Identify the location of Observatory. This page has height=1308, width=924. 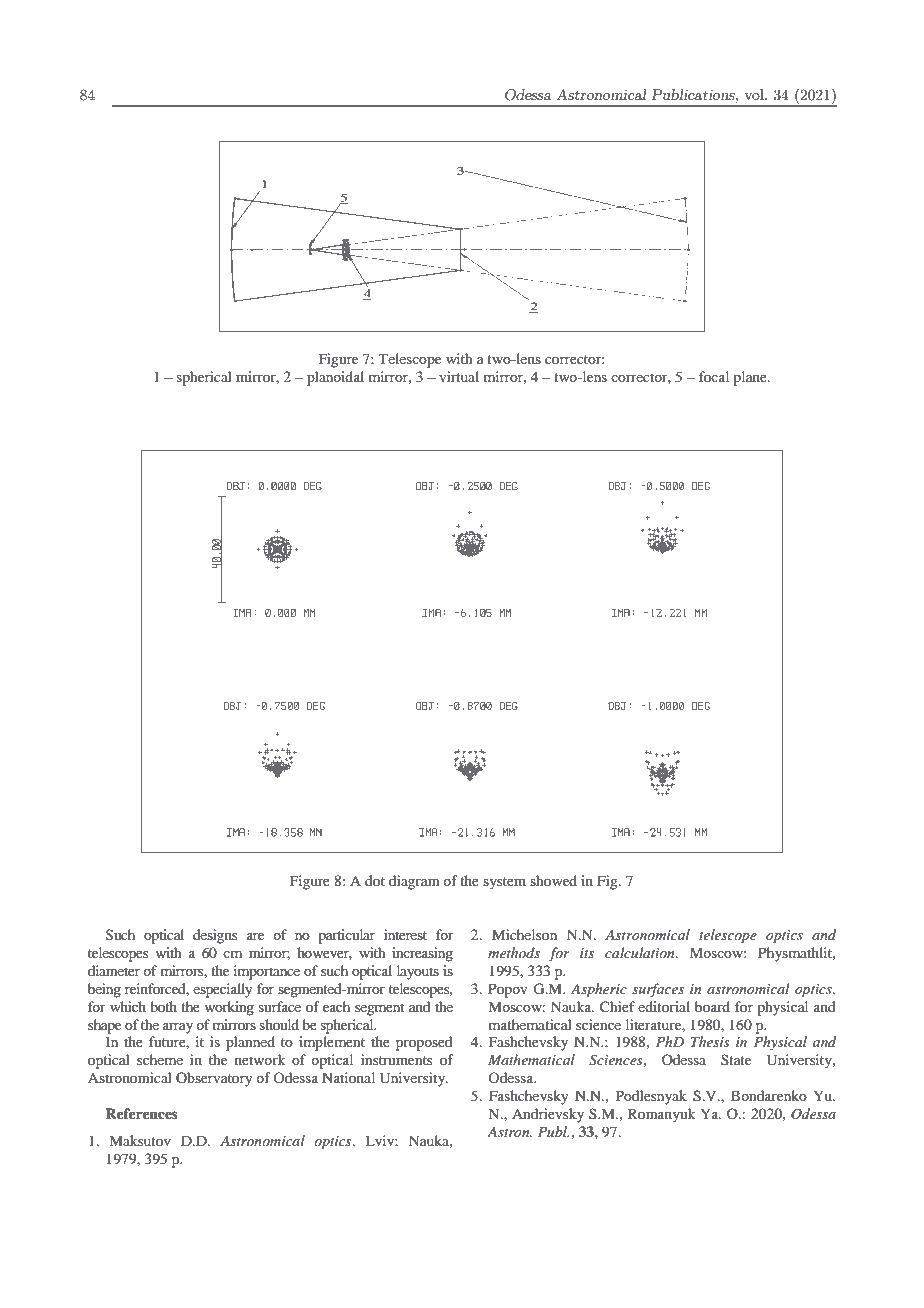
(214, 1079).
